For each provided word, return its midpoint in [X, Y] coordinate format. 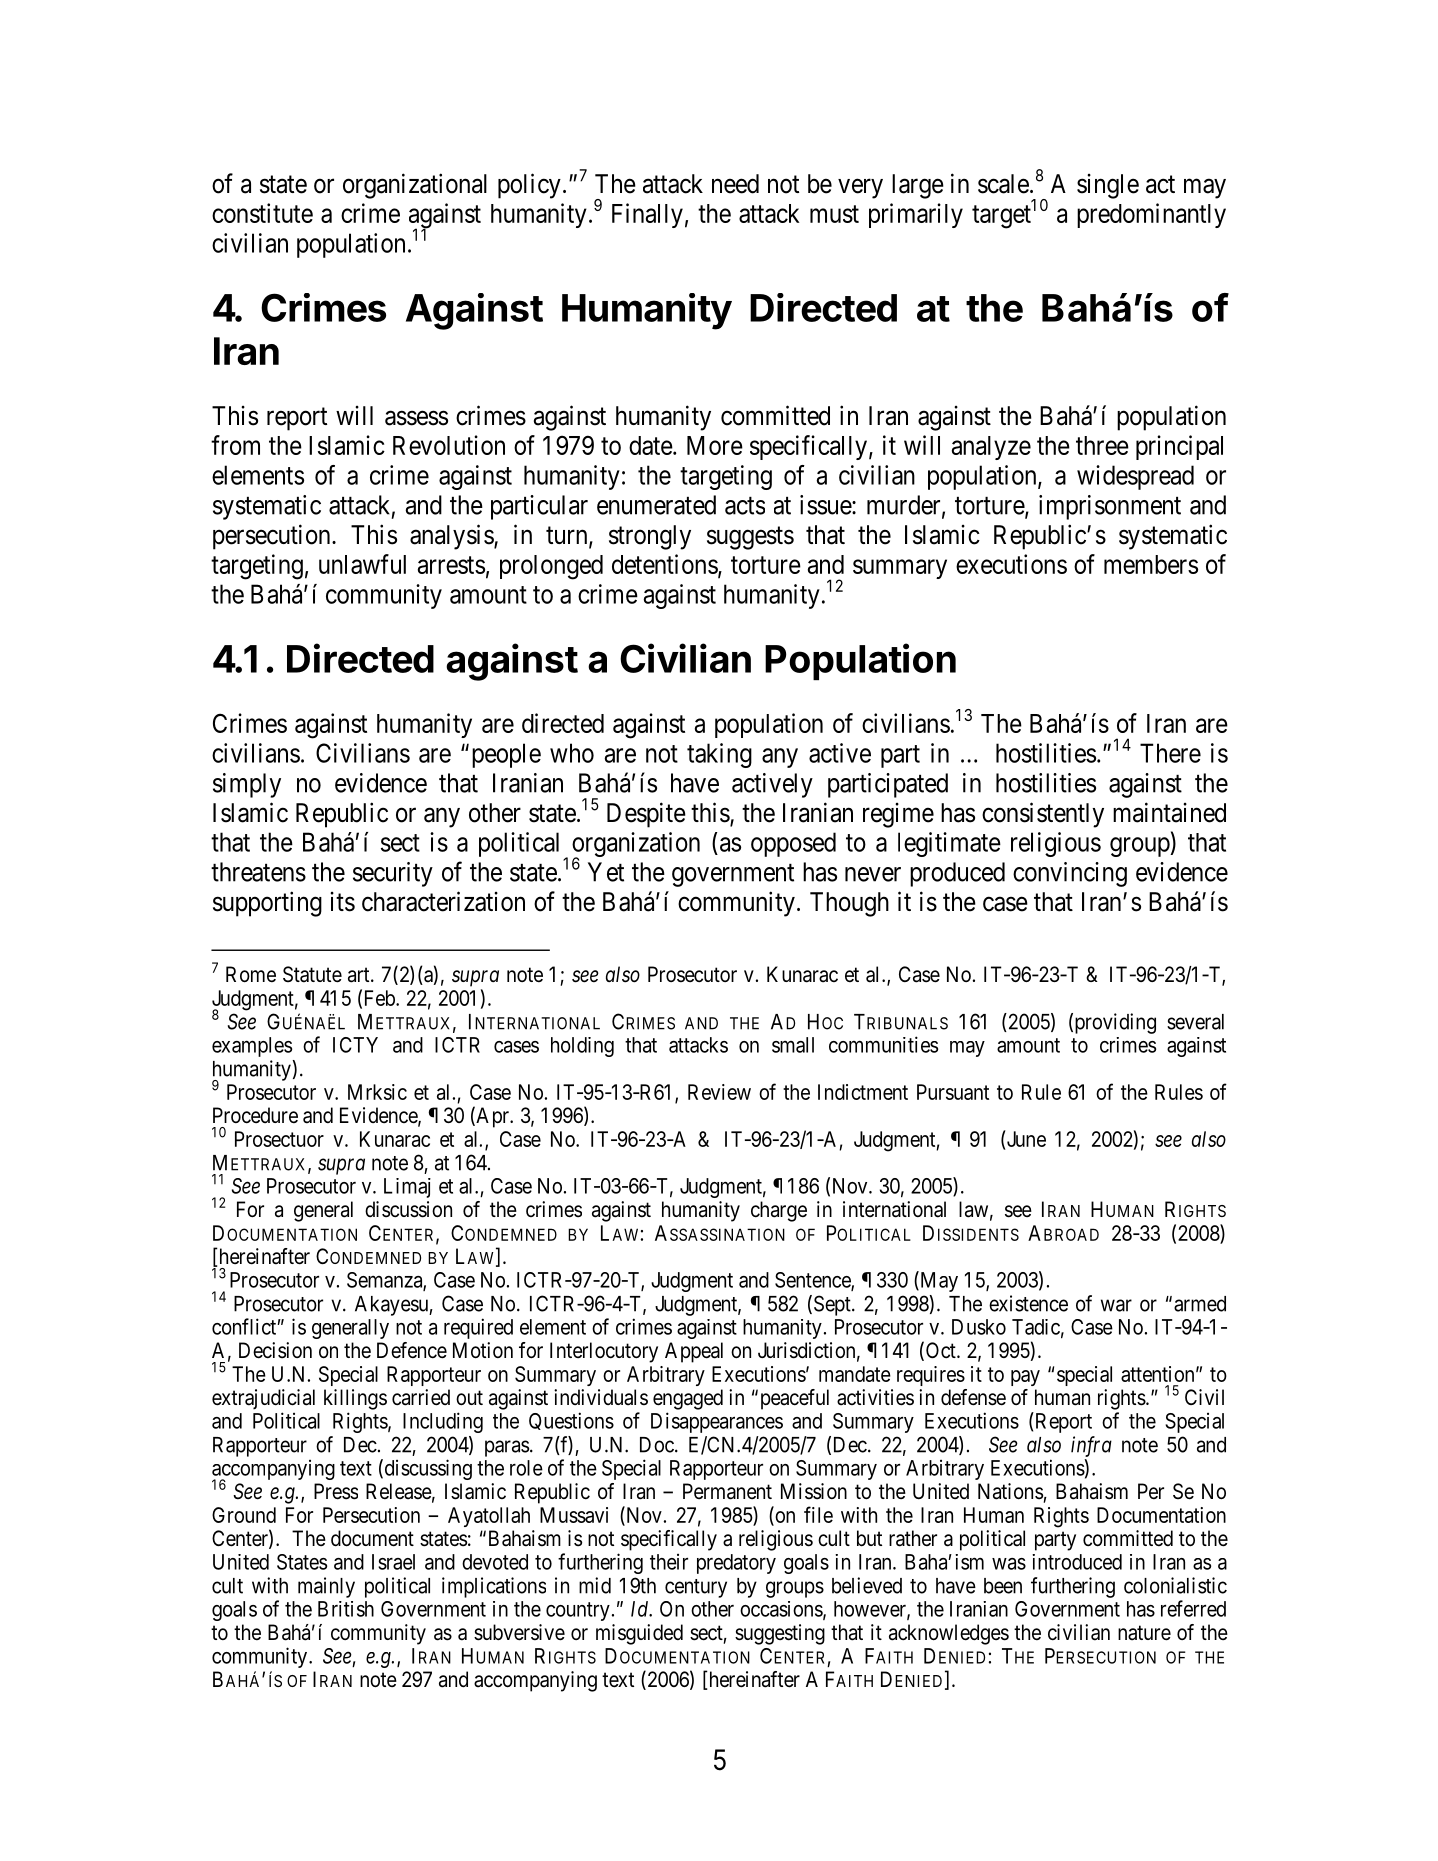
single [1108, 186]
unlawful [362, 564]
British [346, 1609]
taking [719, 755]
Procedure [255, 1115]
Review [719, 1092]
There [1170, 753]
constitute [262, 213]
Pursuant [953, 1092]
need [735, 184]
